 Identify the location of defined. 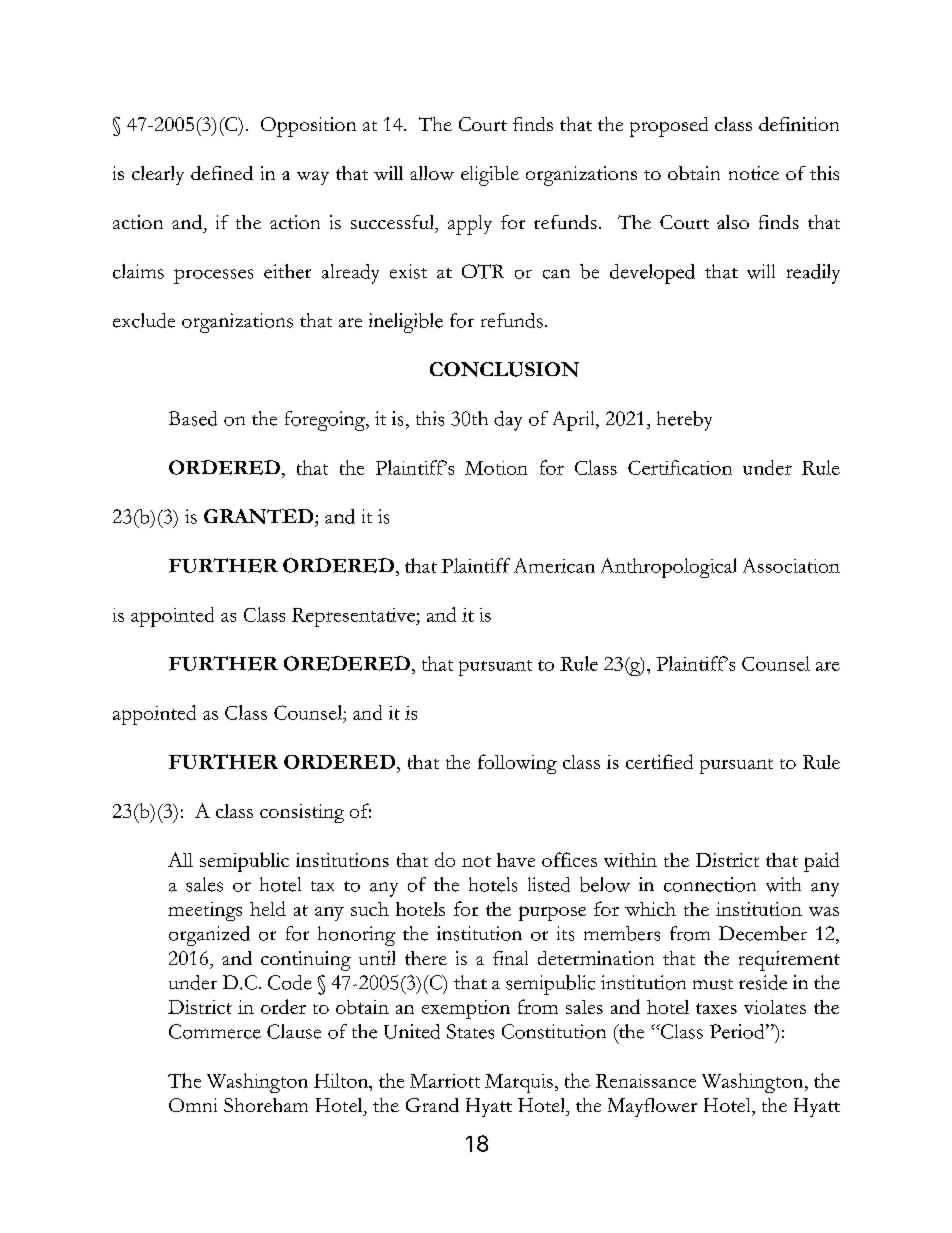
(222, 173).
